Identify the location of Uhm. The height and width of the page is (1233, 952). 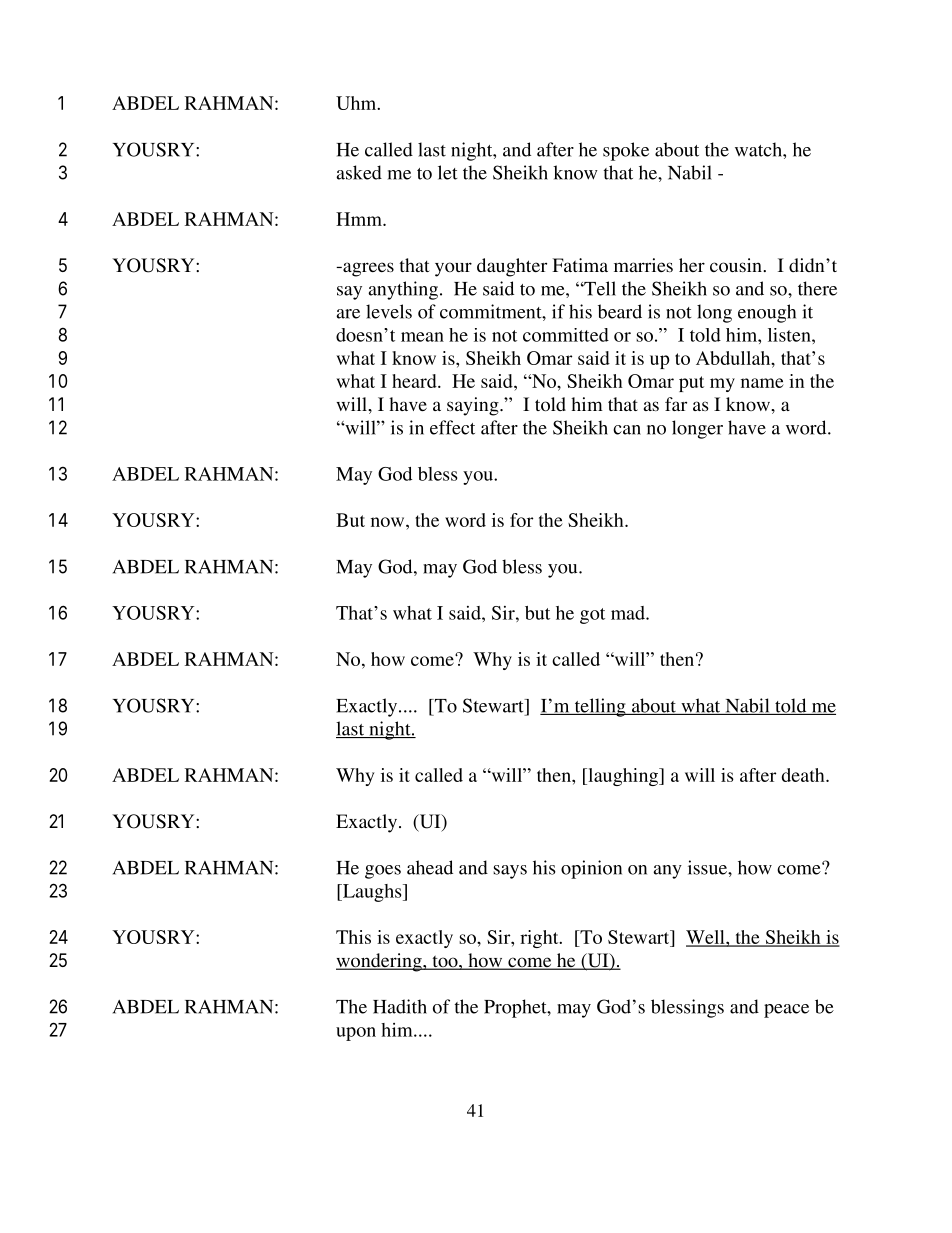
(357, 103).
